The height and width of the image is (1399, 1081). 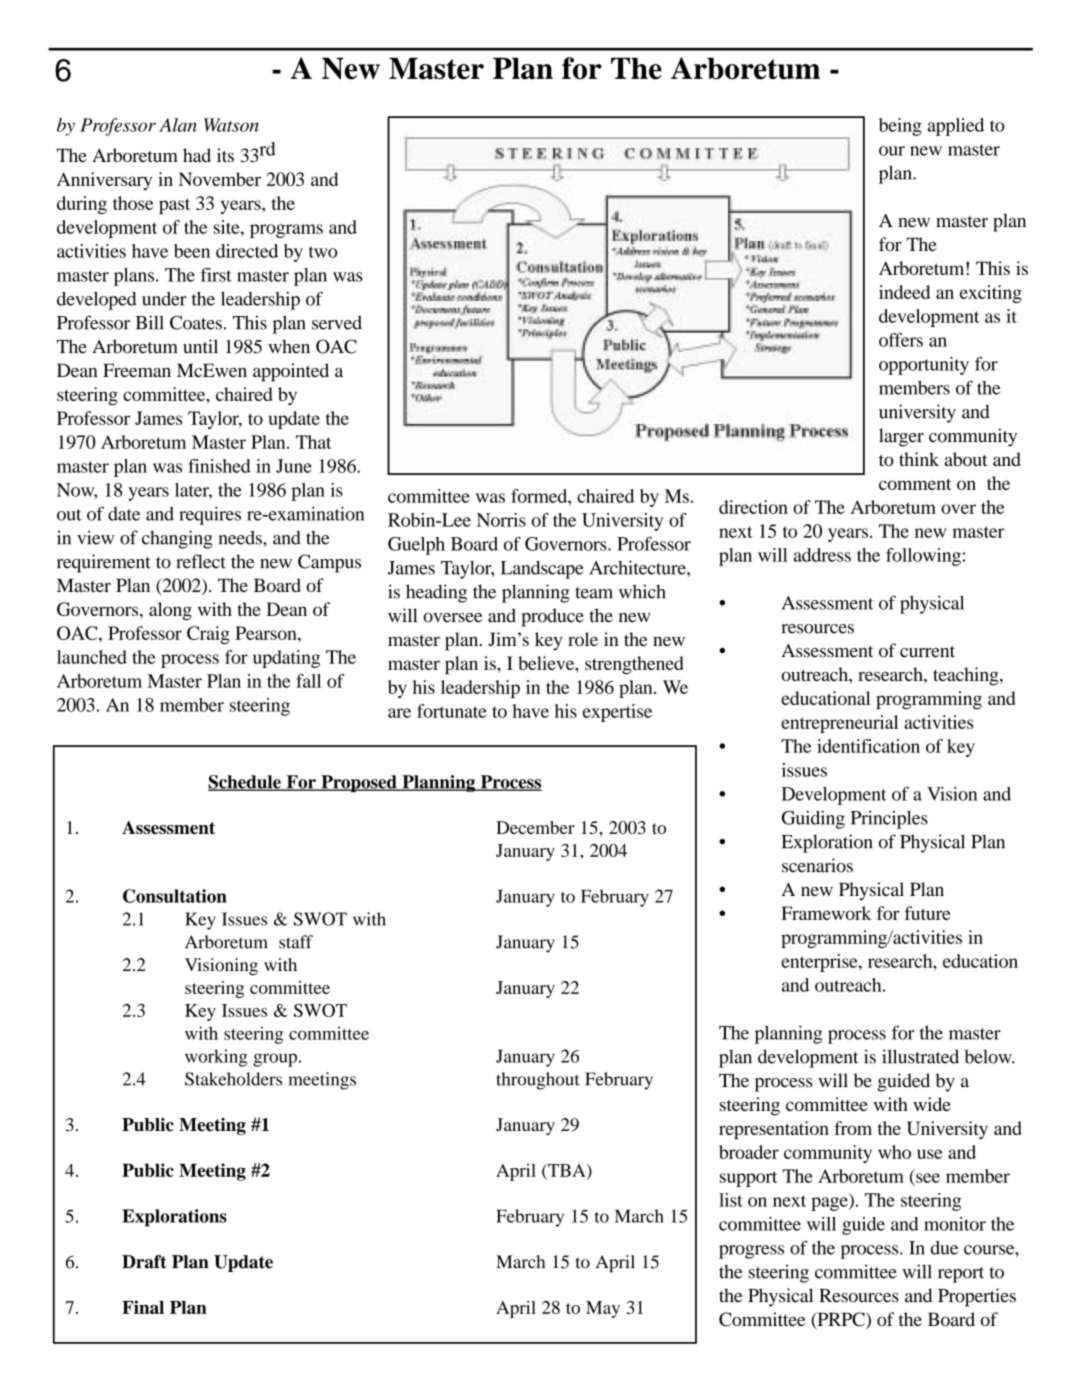 What do you see at coordinates (501, 520) in the image?
I see `Norris` at bounding box center [501, 520].
